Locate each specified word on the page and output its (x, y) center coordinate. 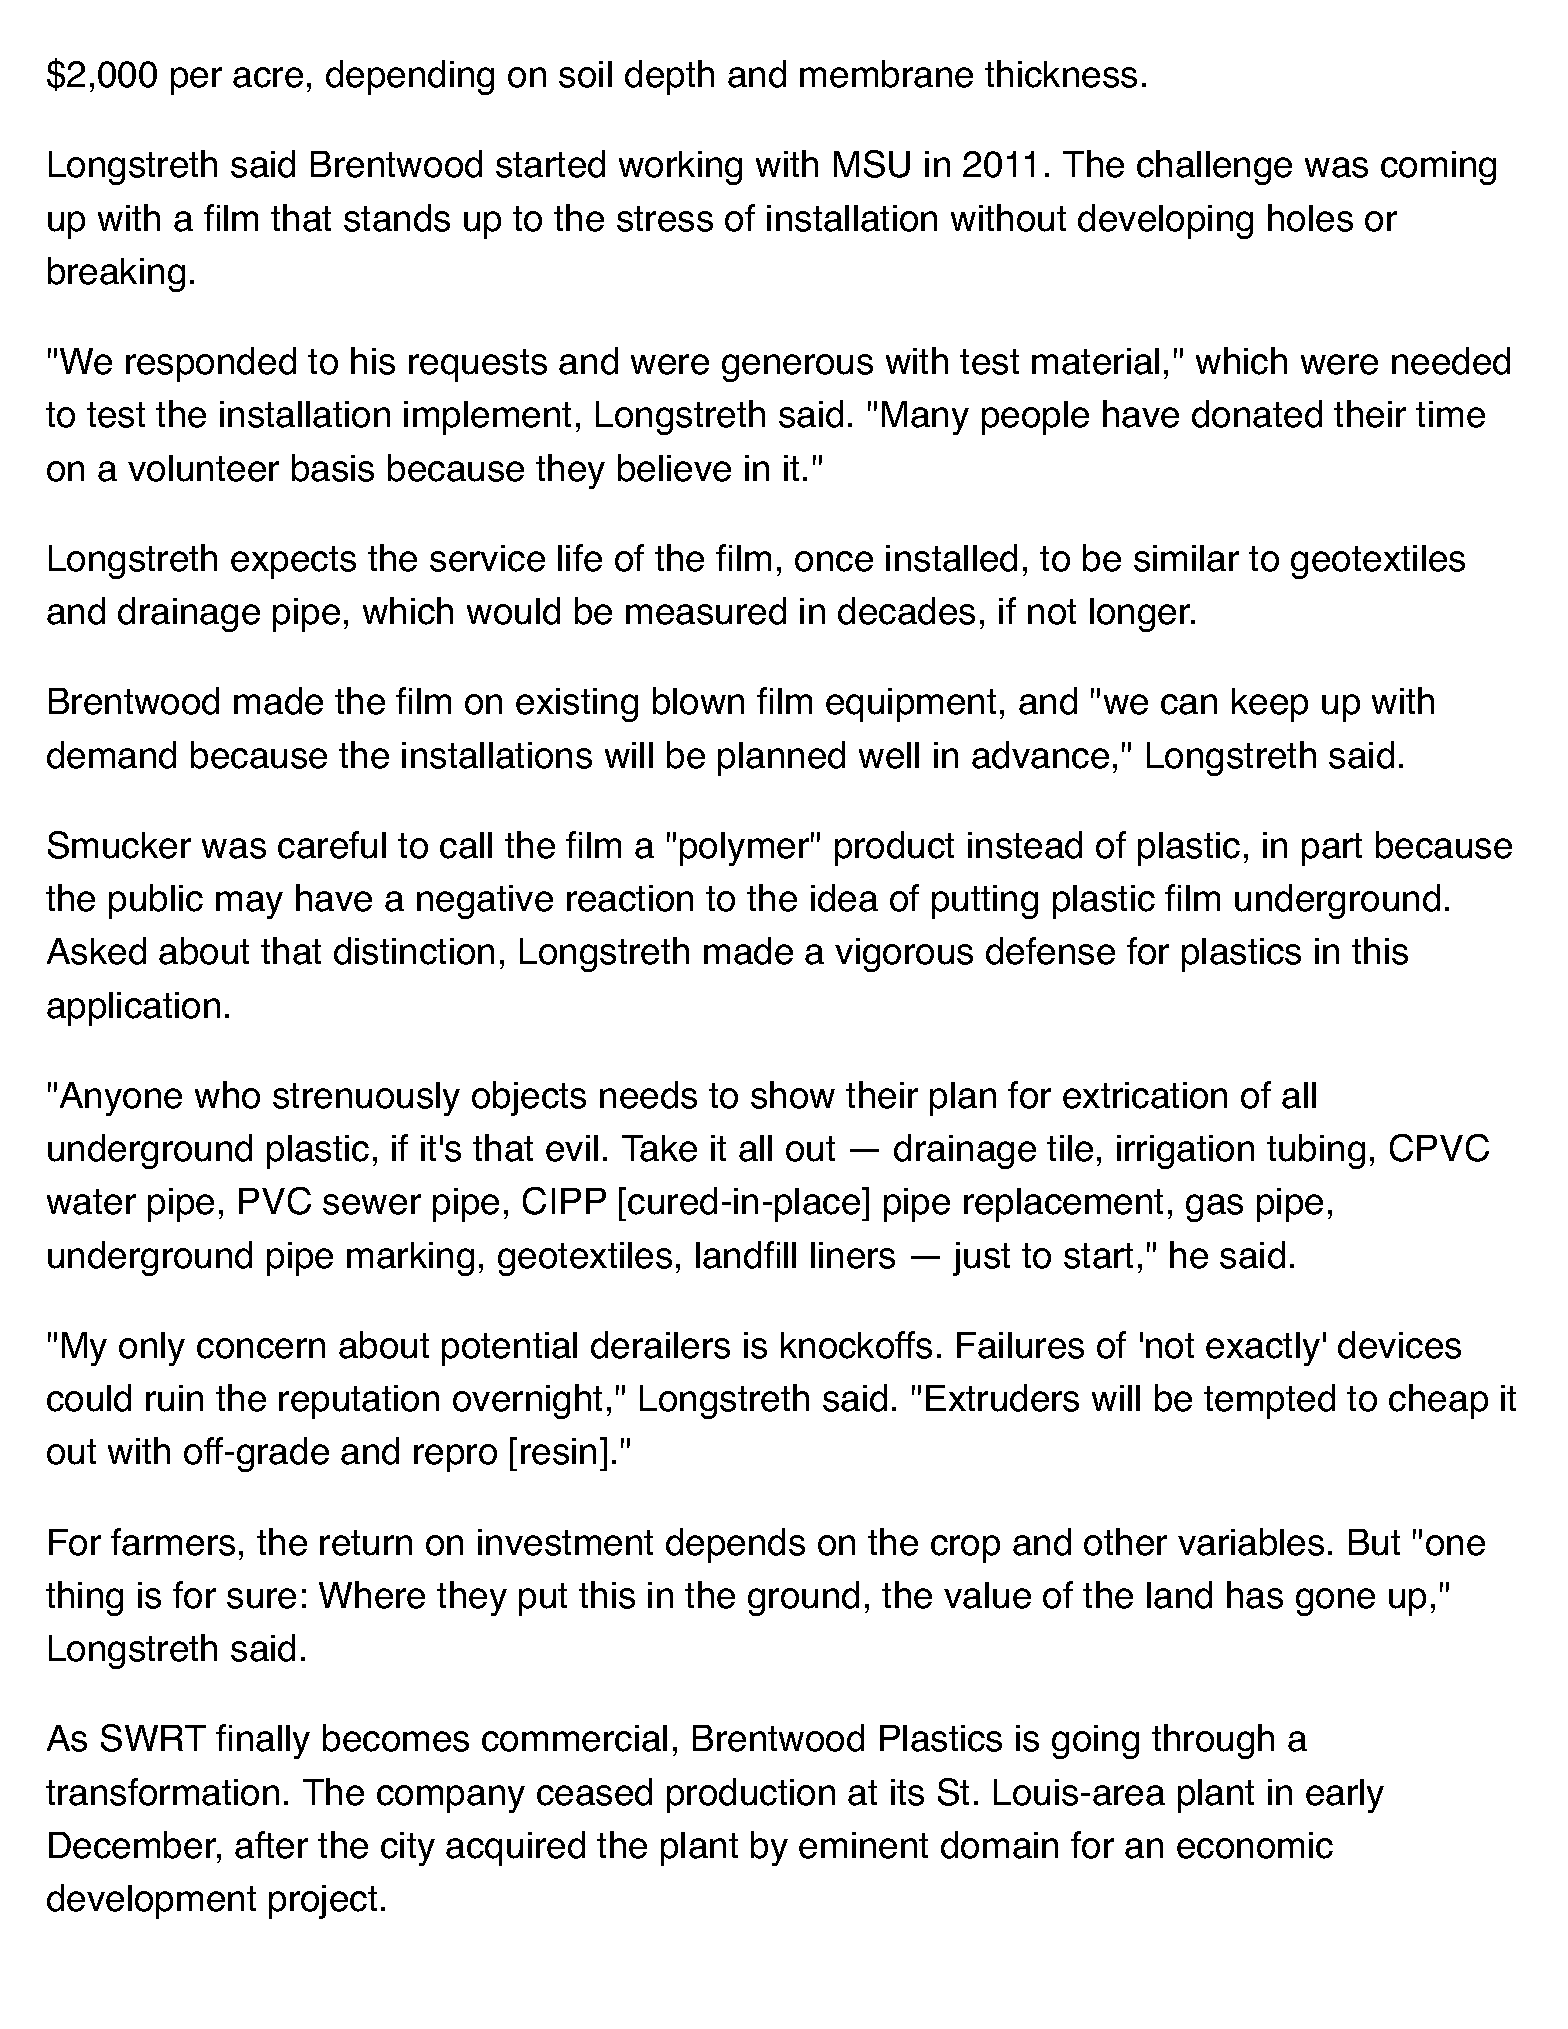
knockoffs (856, 1345)
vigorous (904, 955)
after (271, 1845)
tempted (1269, 1401)
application (133, 1009)
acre (268, 77)
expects (293, 562)
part (1332, 849)
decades (906, 611)
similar (1186, 558)
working (680, 168)
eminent (863, 1845)
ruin (174, 1398)
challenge (1214, 167)
